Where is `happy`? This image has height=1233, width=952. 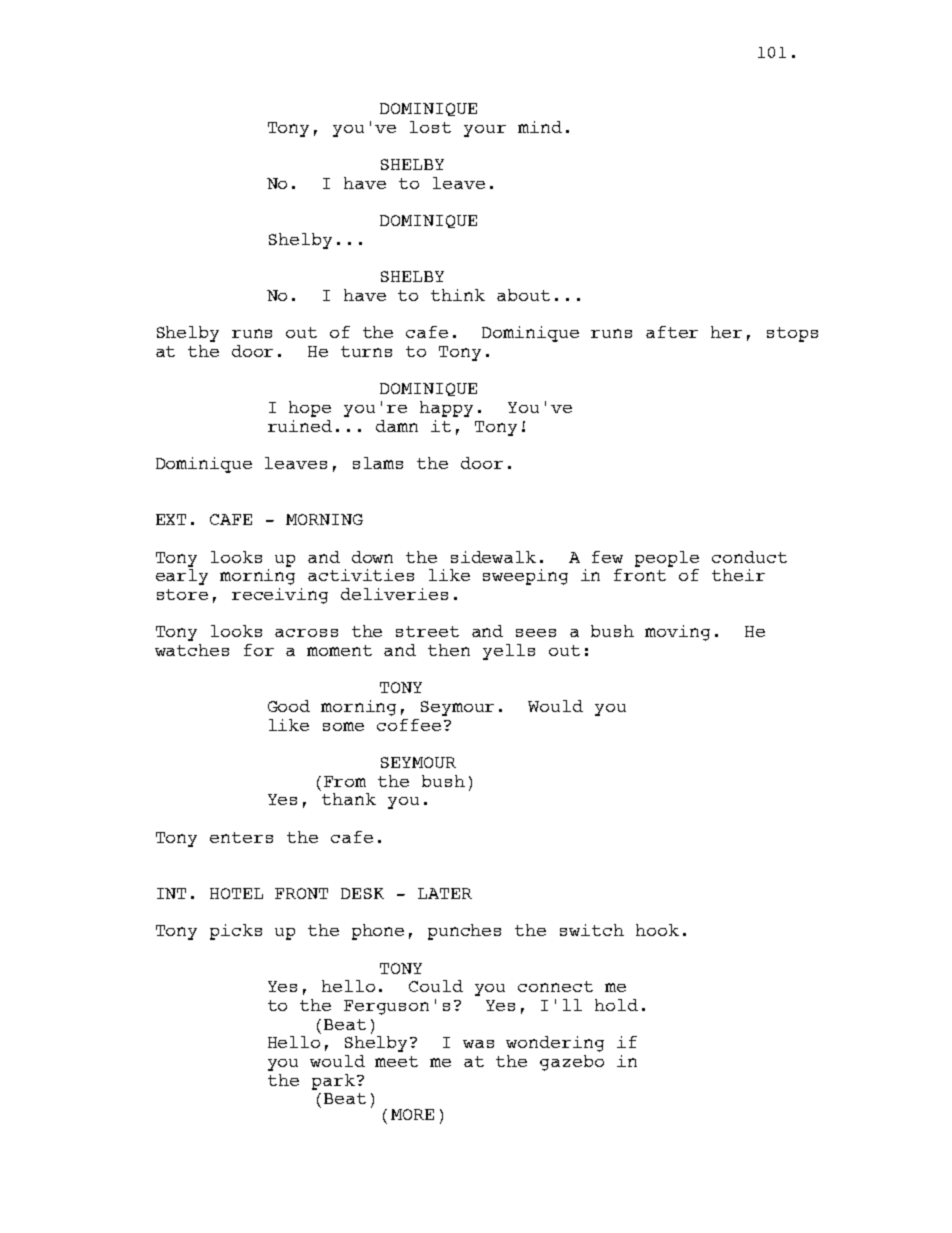 happy is located at coordinates (446, 409).
